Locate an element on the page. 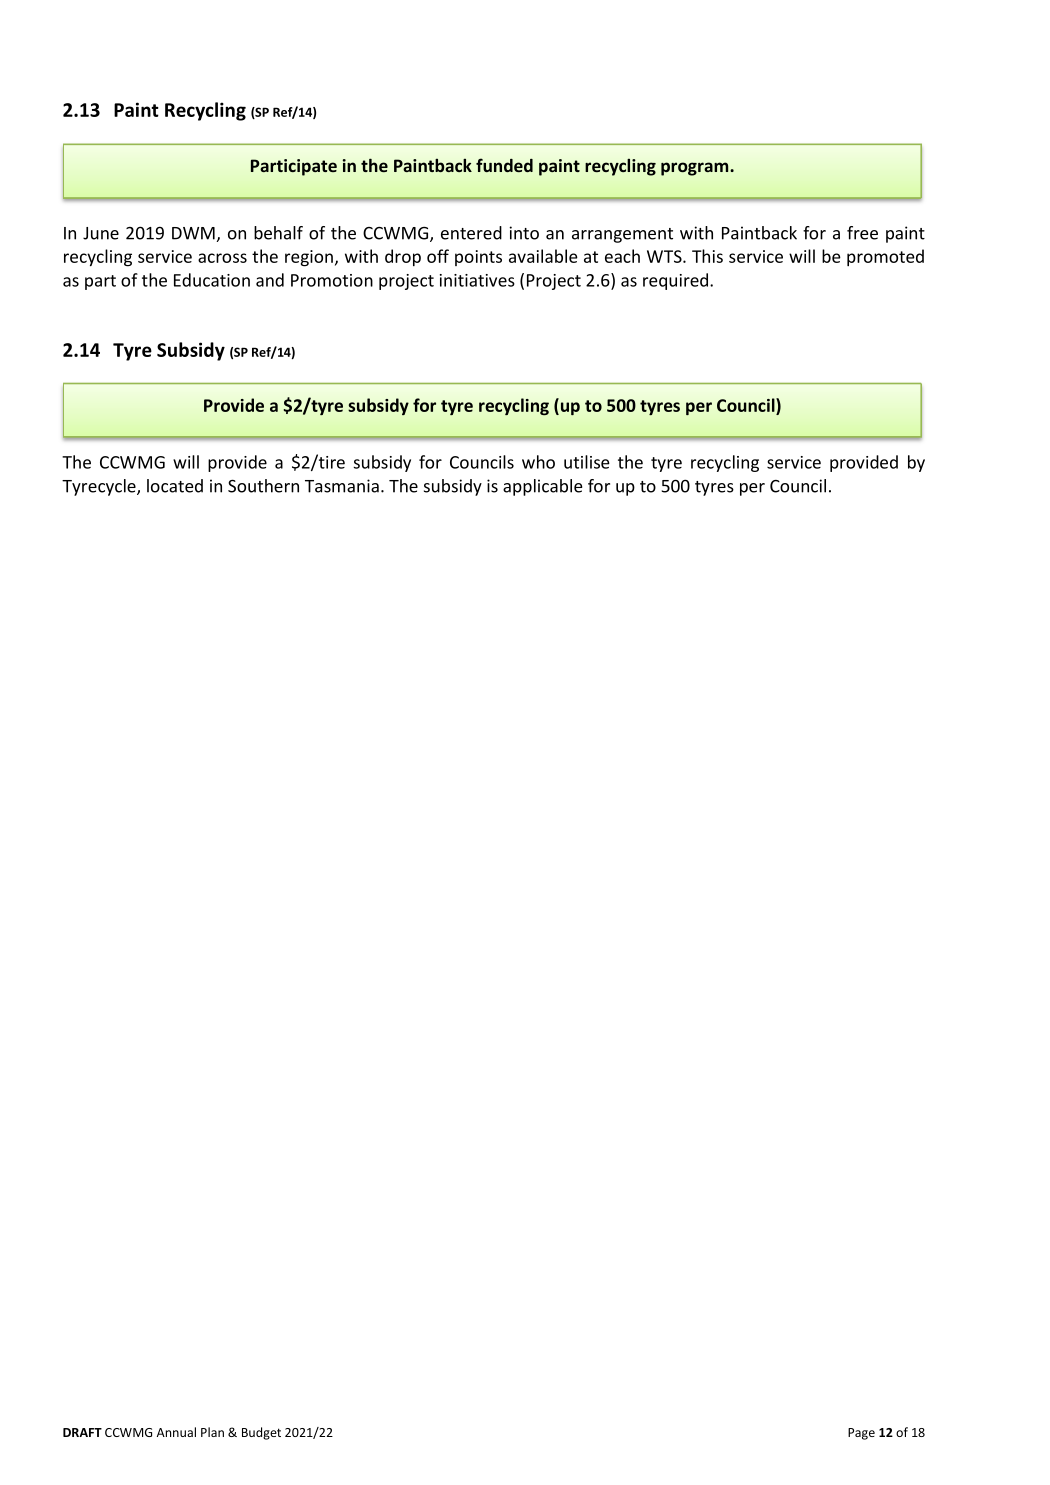  Southern is located at coordinates (263, 486).
